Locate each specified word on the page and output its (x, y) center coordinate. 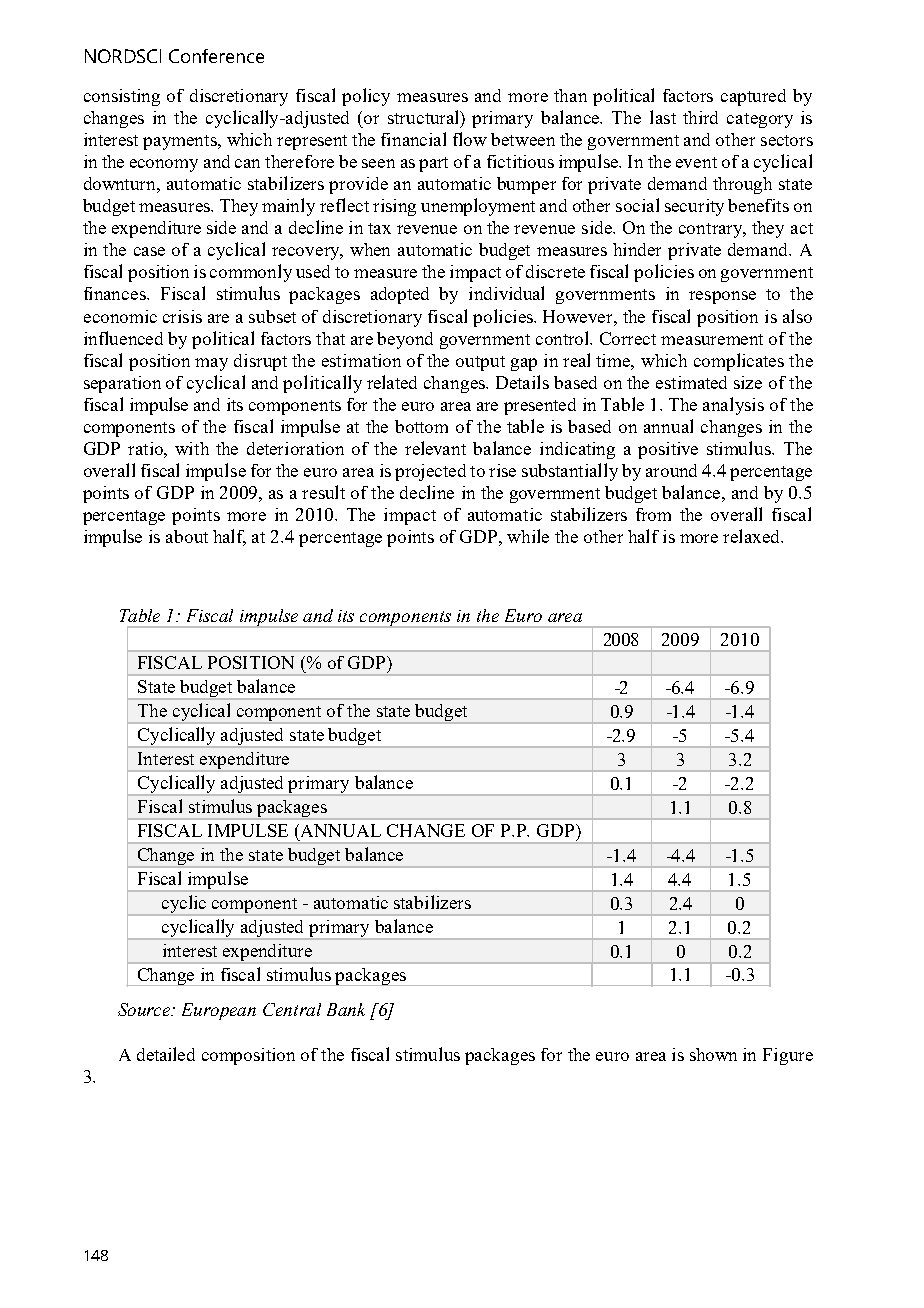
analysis (733, 406)
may (211, 364)
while (528, 536)
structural (424, 117)
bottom (421, 426)
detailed (166, 1054)
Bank (346, 1009)
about (187, 536)
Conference (216, 56)
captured (753, 97)
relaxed (753, 536)
